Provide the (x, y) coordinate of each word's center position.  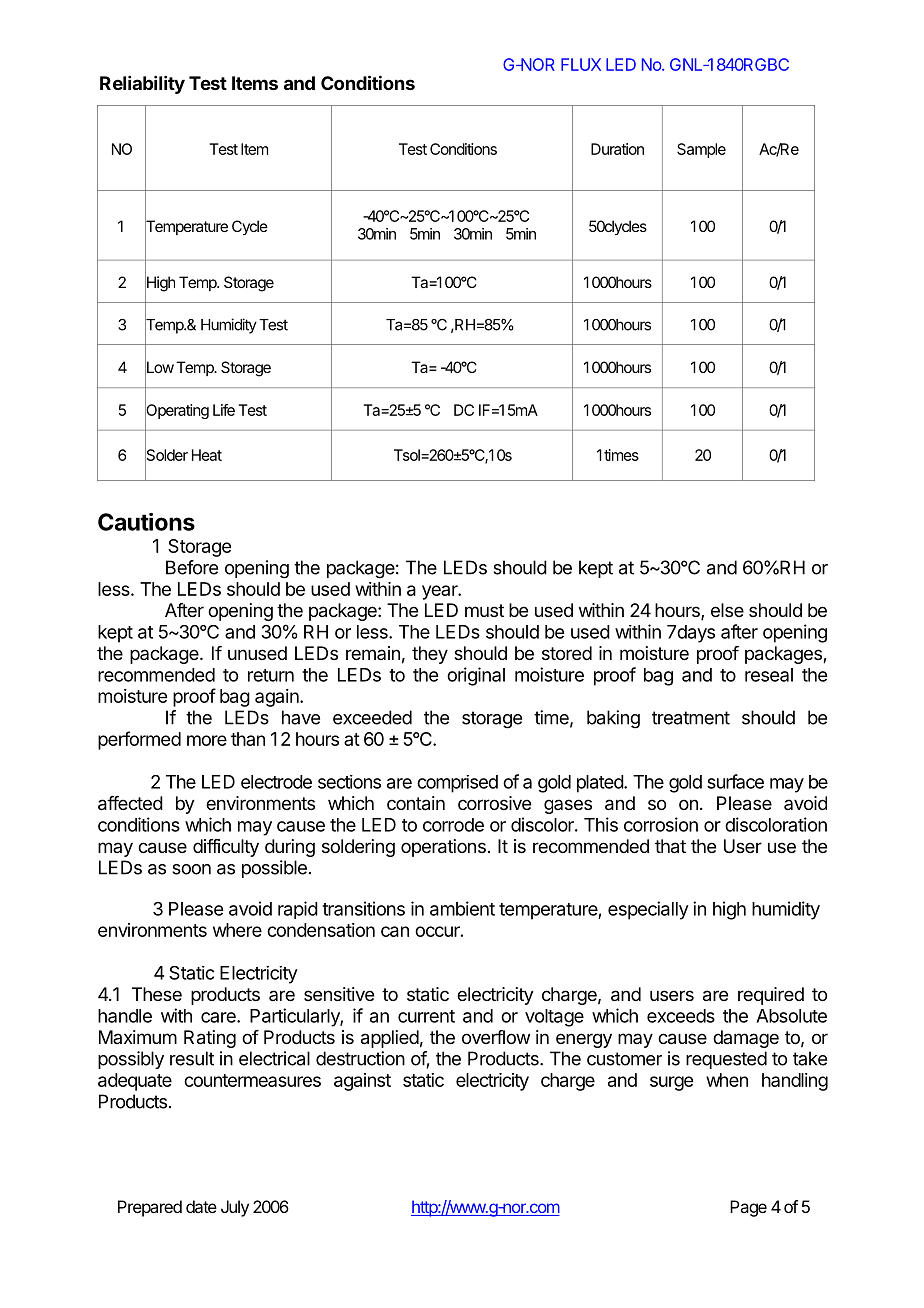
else (727, 610)
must (484, 610)
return (271, 675)
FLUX (581, 64)
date (201, 1206)
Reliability (142, 85)
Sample (701, 150)
